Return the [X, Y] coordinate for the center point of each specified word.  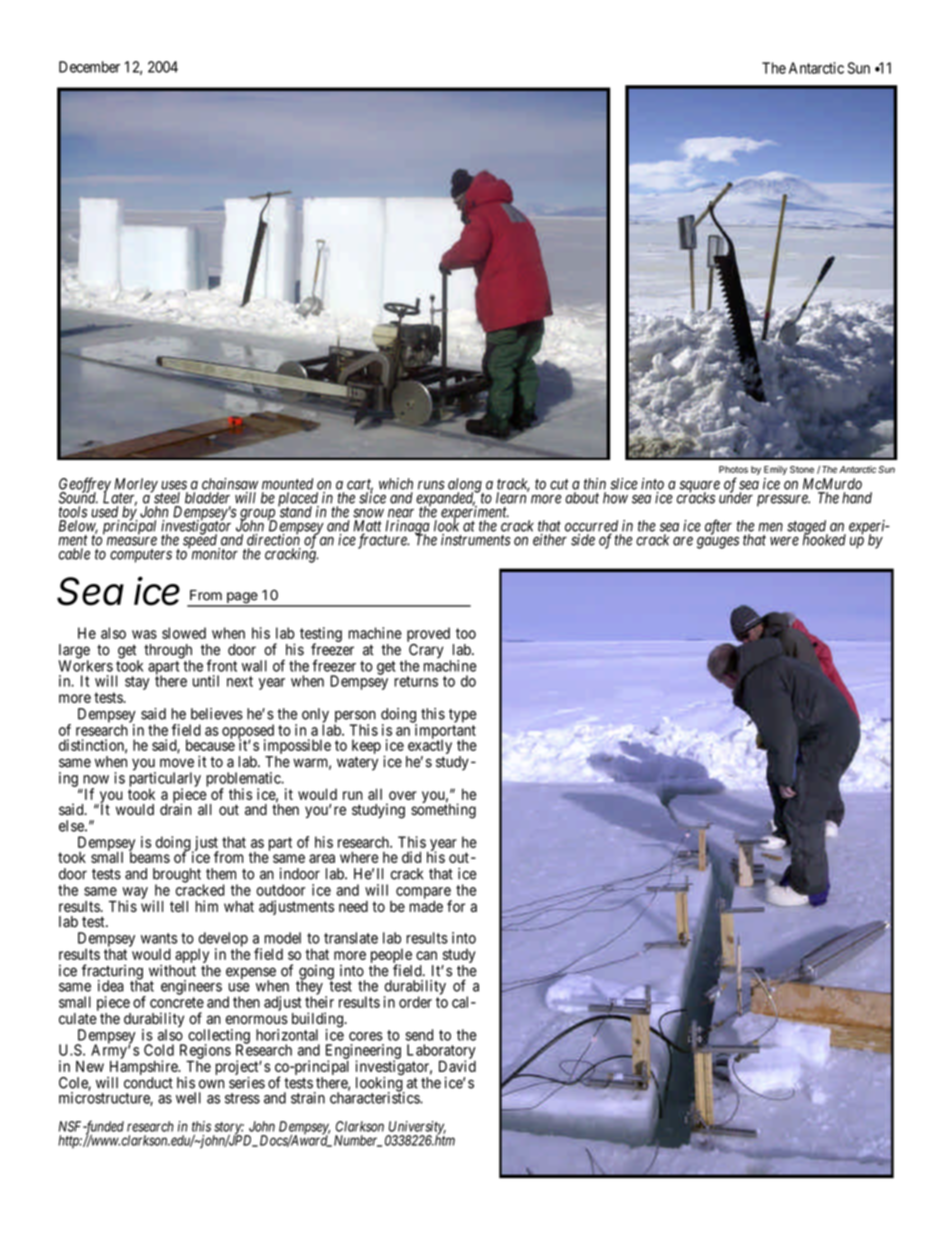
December [89, 67]
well [188, 1098]
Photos [733, 469]
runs [431, 485]
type [463, 716]
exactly [429, 747]
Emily [775, 470]
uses [174, 485]
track [513, 485]
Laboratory [441, 1052]
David [457, 1066]
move [177, 763]
